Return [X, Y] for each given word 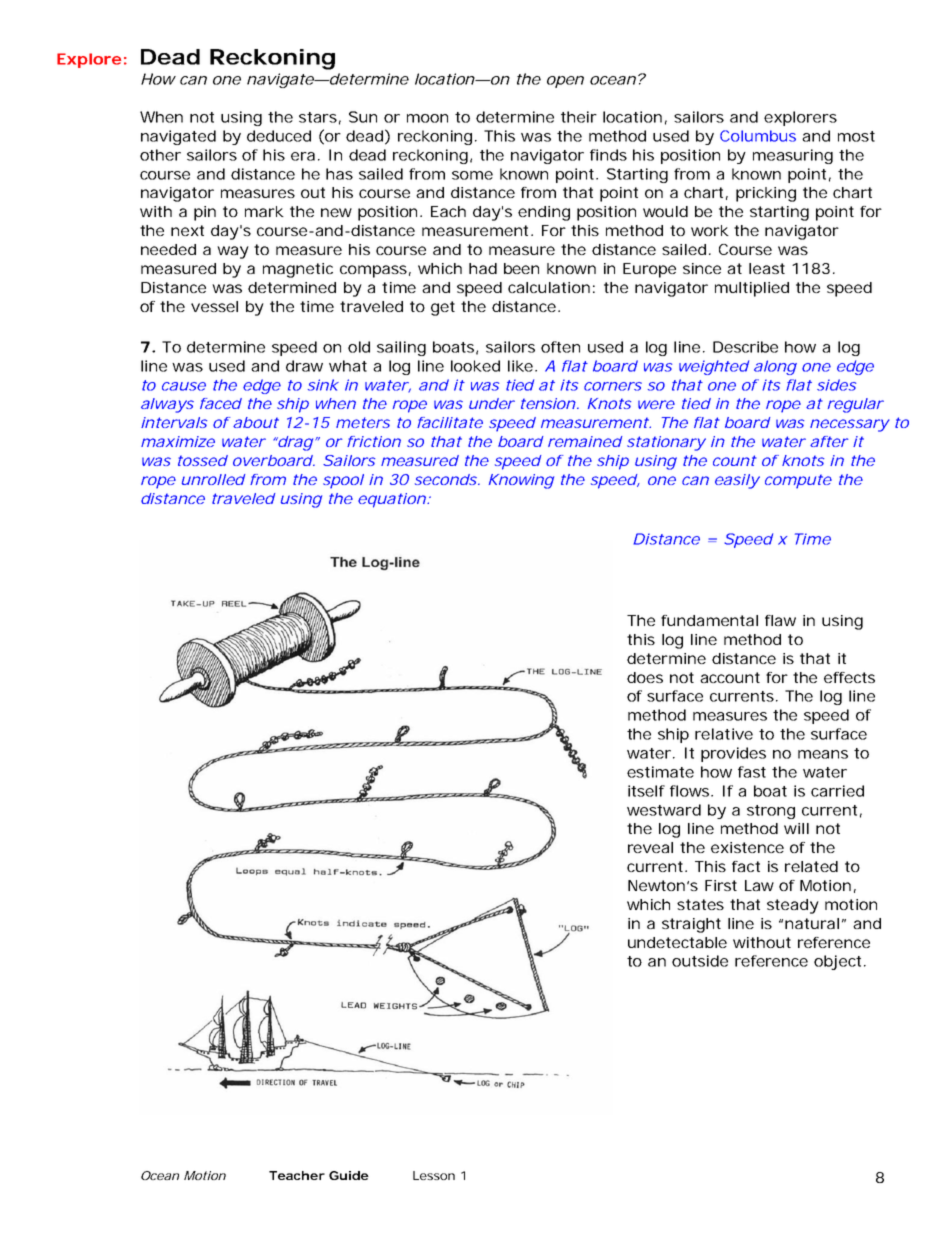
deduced [279, 136]
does [645, 677]
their [579, 117]
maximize [178, 441]
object [839, 962]
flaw [780, 620]
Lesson [434, 1175]
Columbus [758, 136]
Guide [349, 1175]
